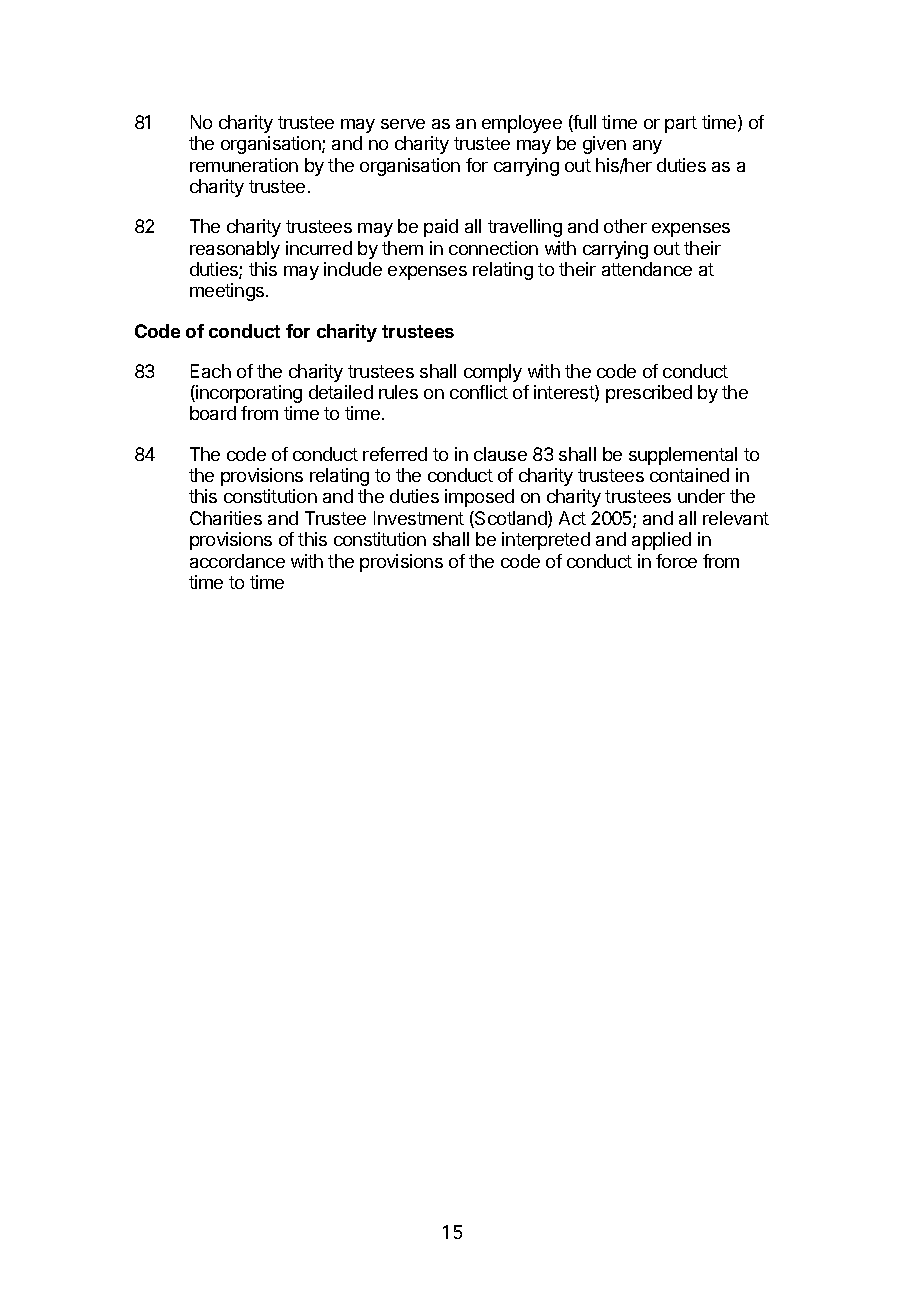  I want to click on Each, so click(211, 371).
